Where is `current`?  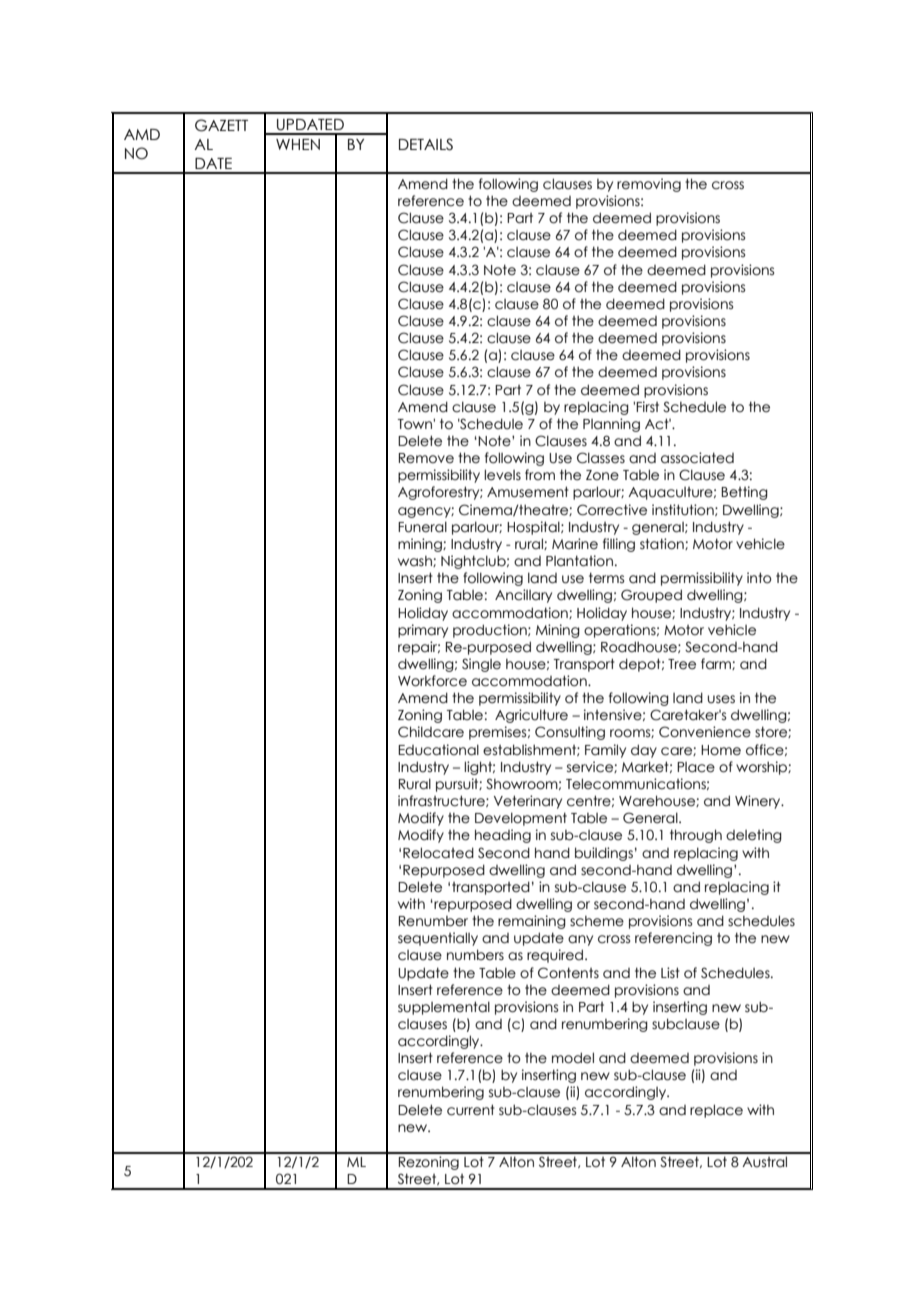
current is located at coordinates (471, 1110).
